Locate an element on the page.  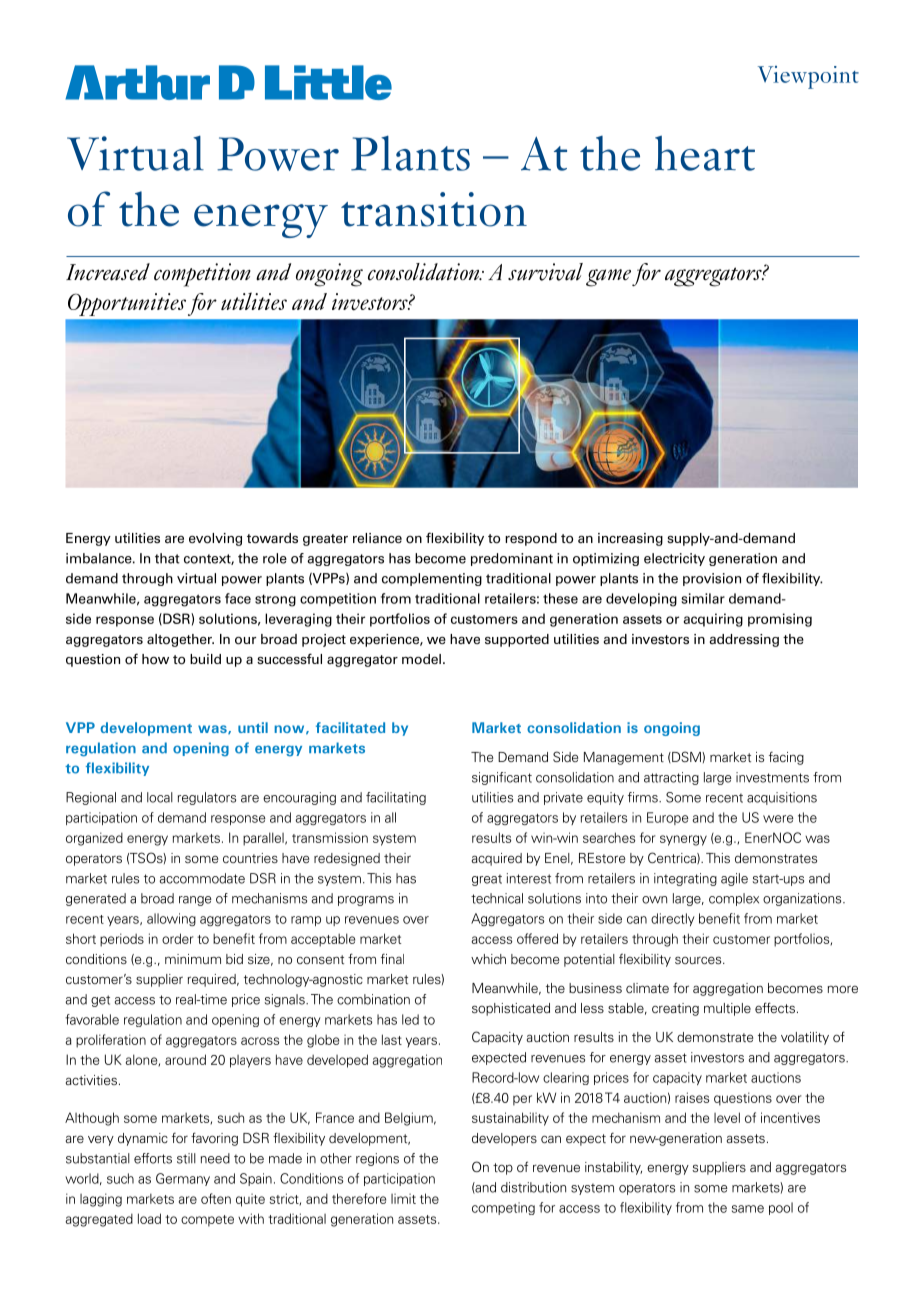
same is located at coordinates (748, 1209).
